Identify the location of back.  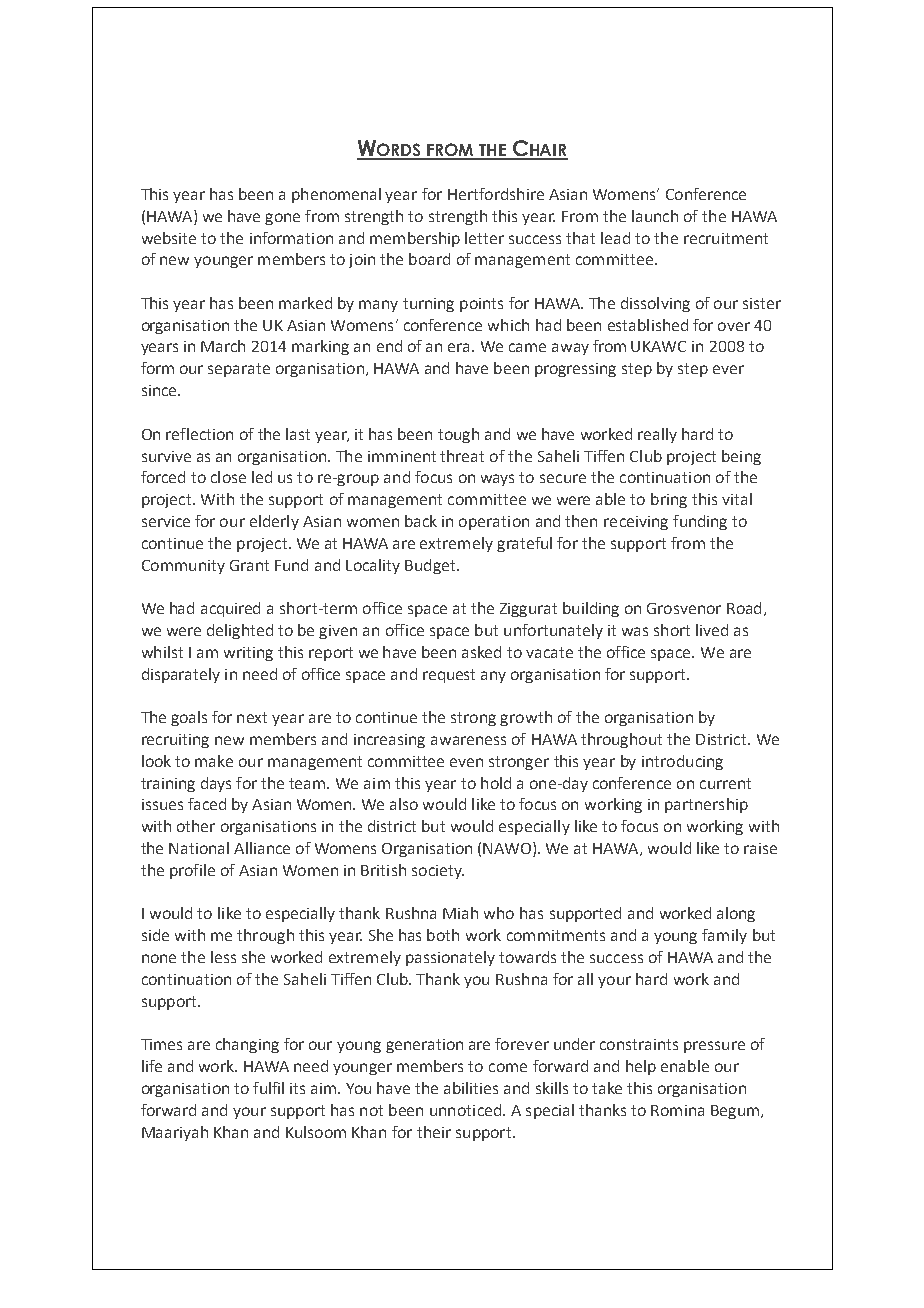
(421, 521).
